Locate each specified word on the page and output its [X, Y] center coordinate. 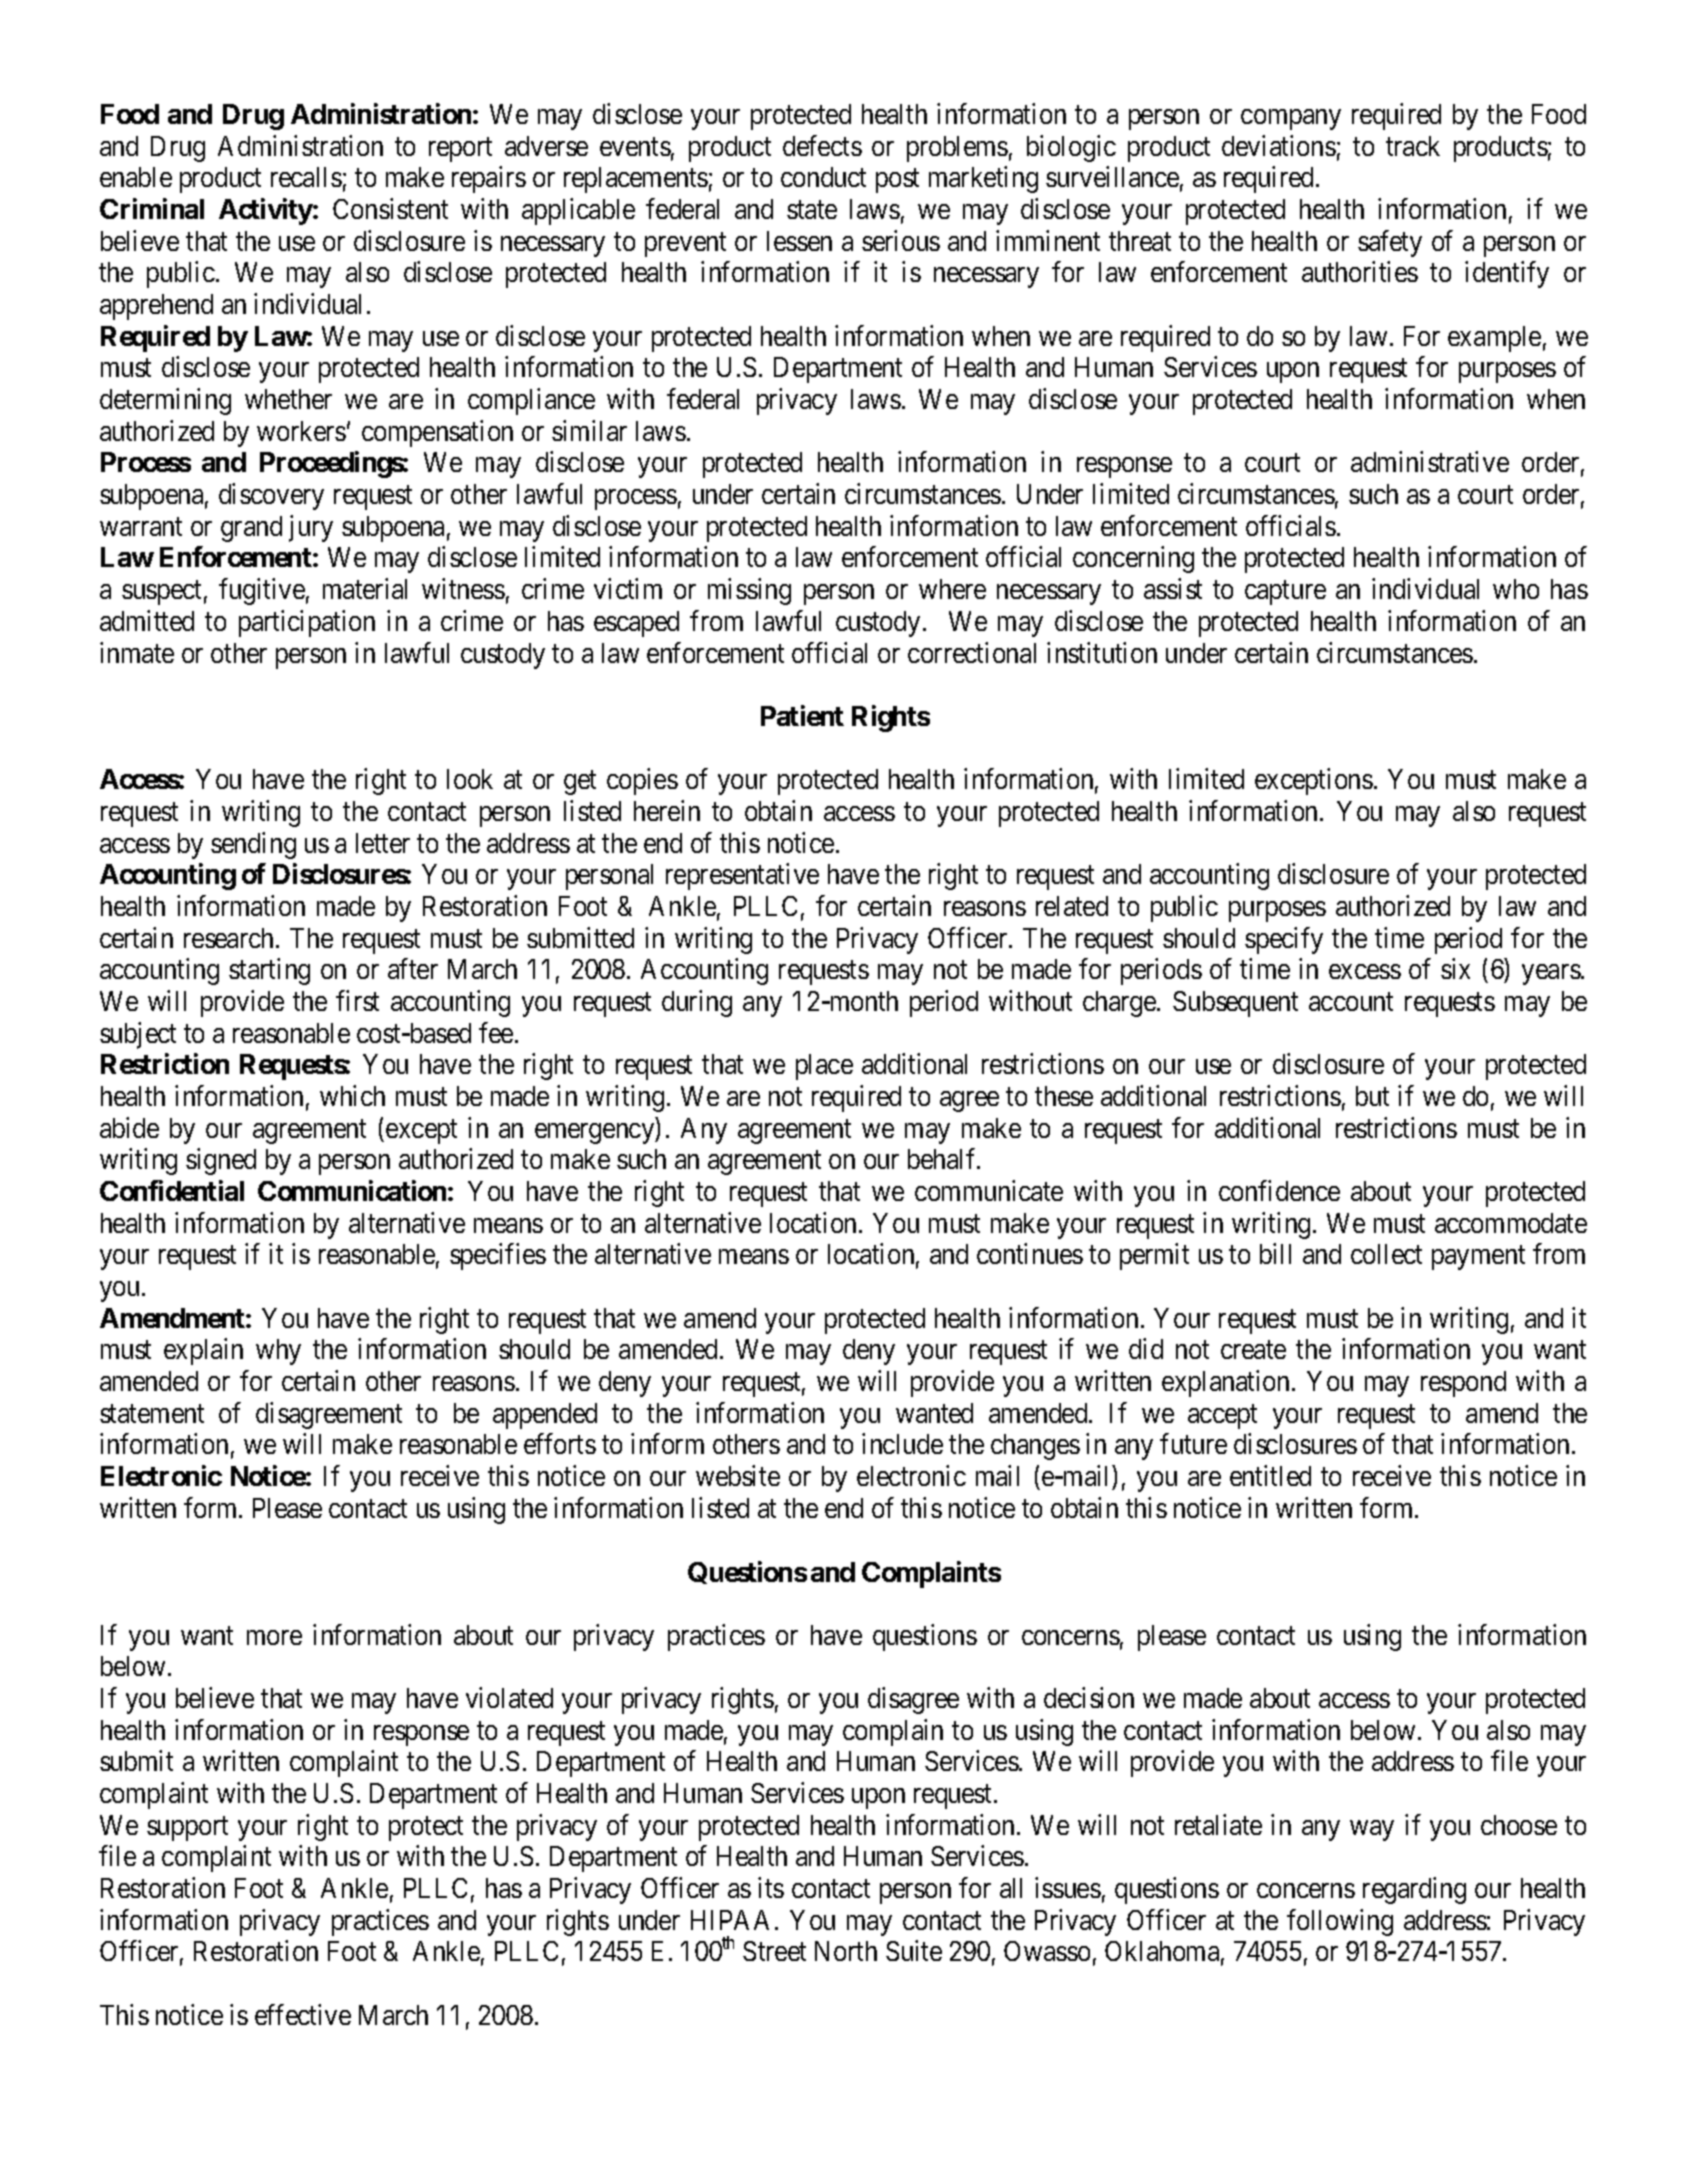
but [1372, 1096]
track [1413, 146]
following [1340, 1922]
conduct [823, 177]
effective [303, 2014]
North [846, 1951]
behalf [943, 1159]
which [352, 1095]
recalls [306, 177]
